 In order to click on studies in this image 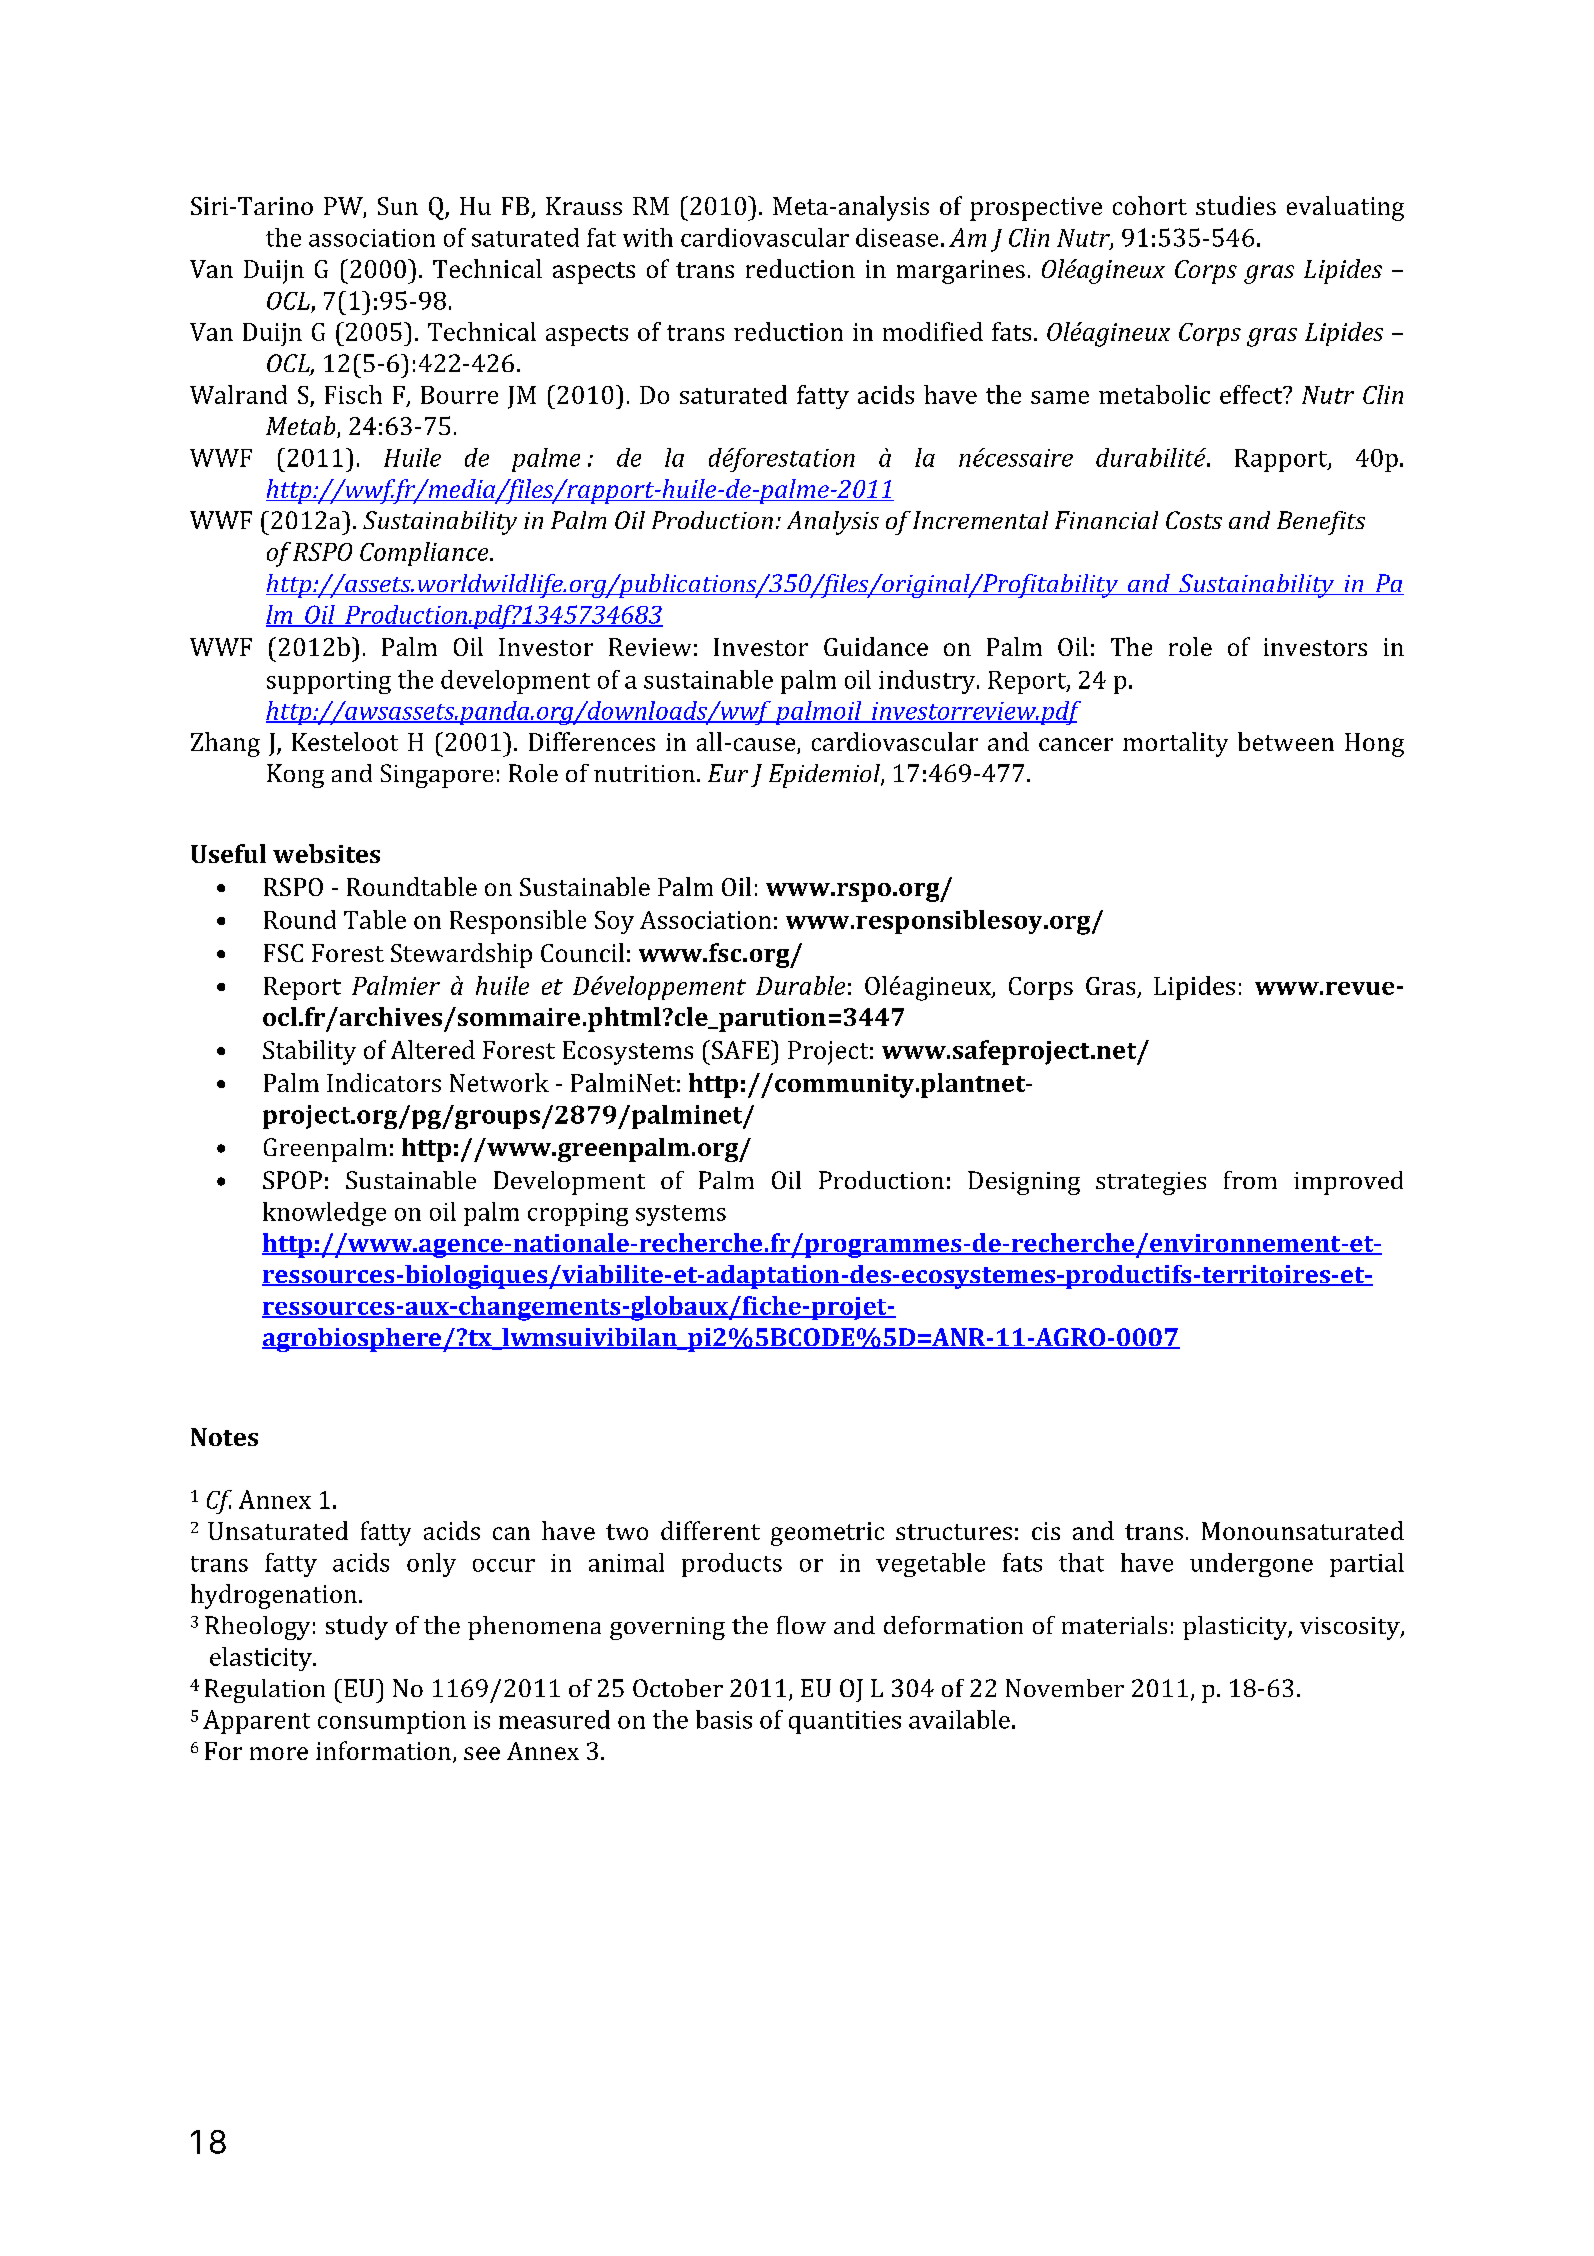, I will do `click(1236, 205)`.
